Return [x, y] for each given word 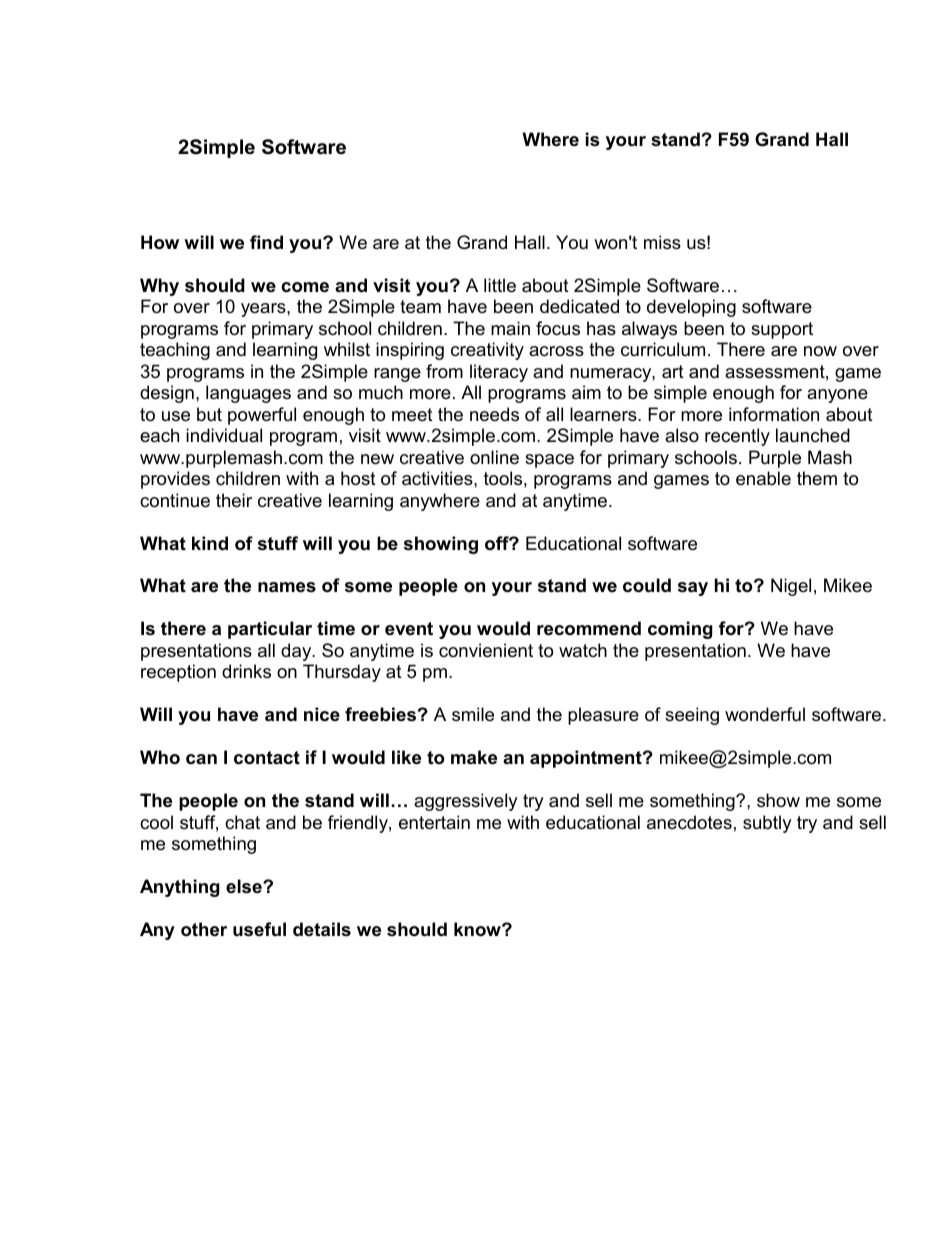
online [494, 457]
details [322, 929]
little [500, 285]
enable [763, 478]
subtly [767, 824]
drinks [246, 671]
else [245, 886]
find [266, 242]
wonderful [765, 714]
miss [662, 242]
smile [473, 714]
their [234, 500]
